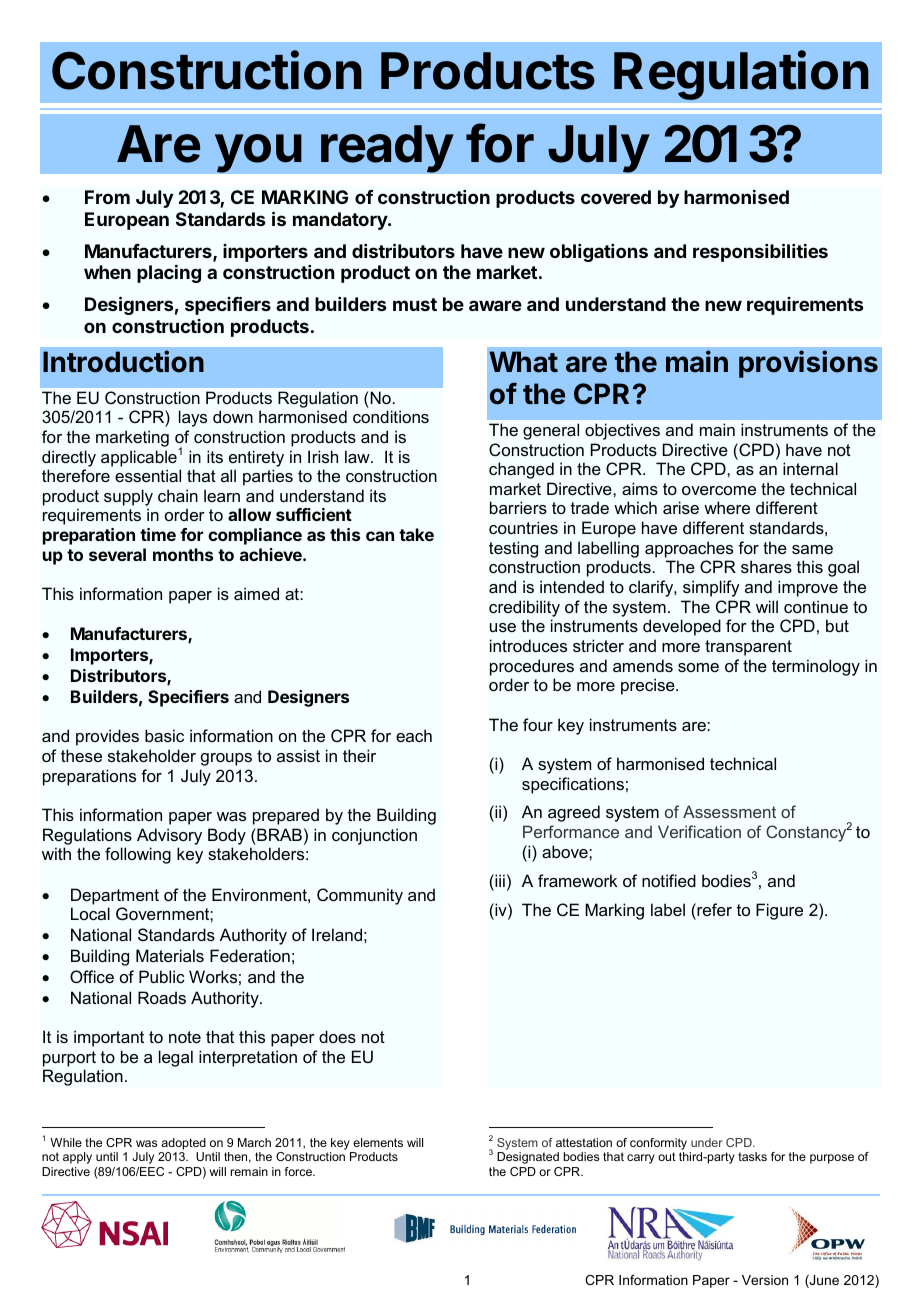 Image resolution: width=924 pixels, height=1308 pixels. Describe the element at coordinates (77, 1158) in the screenshot. I see `apply` at that location.
